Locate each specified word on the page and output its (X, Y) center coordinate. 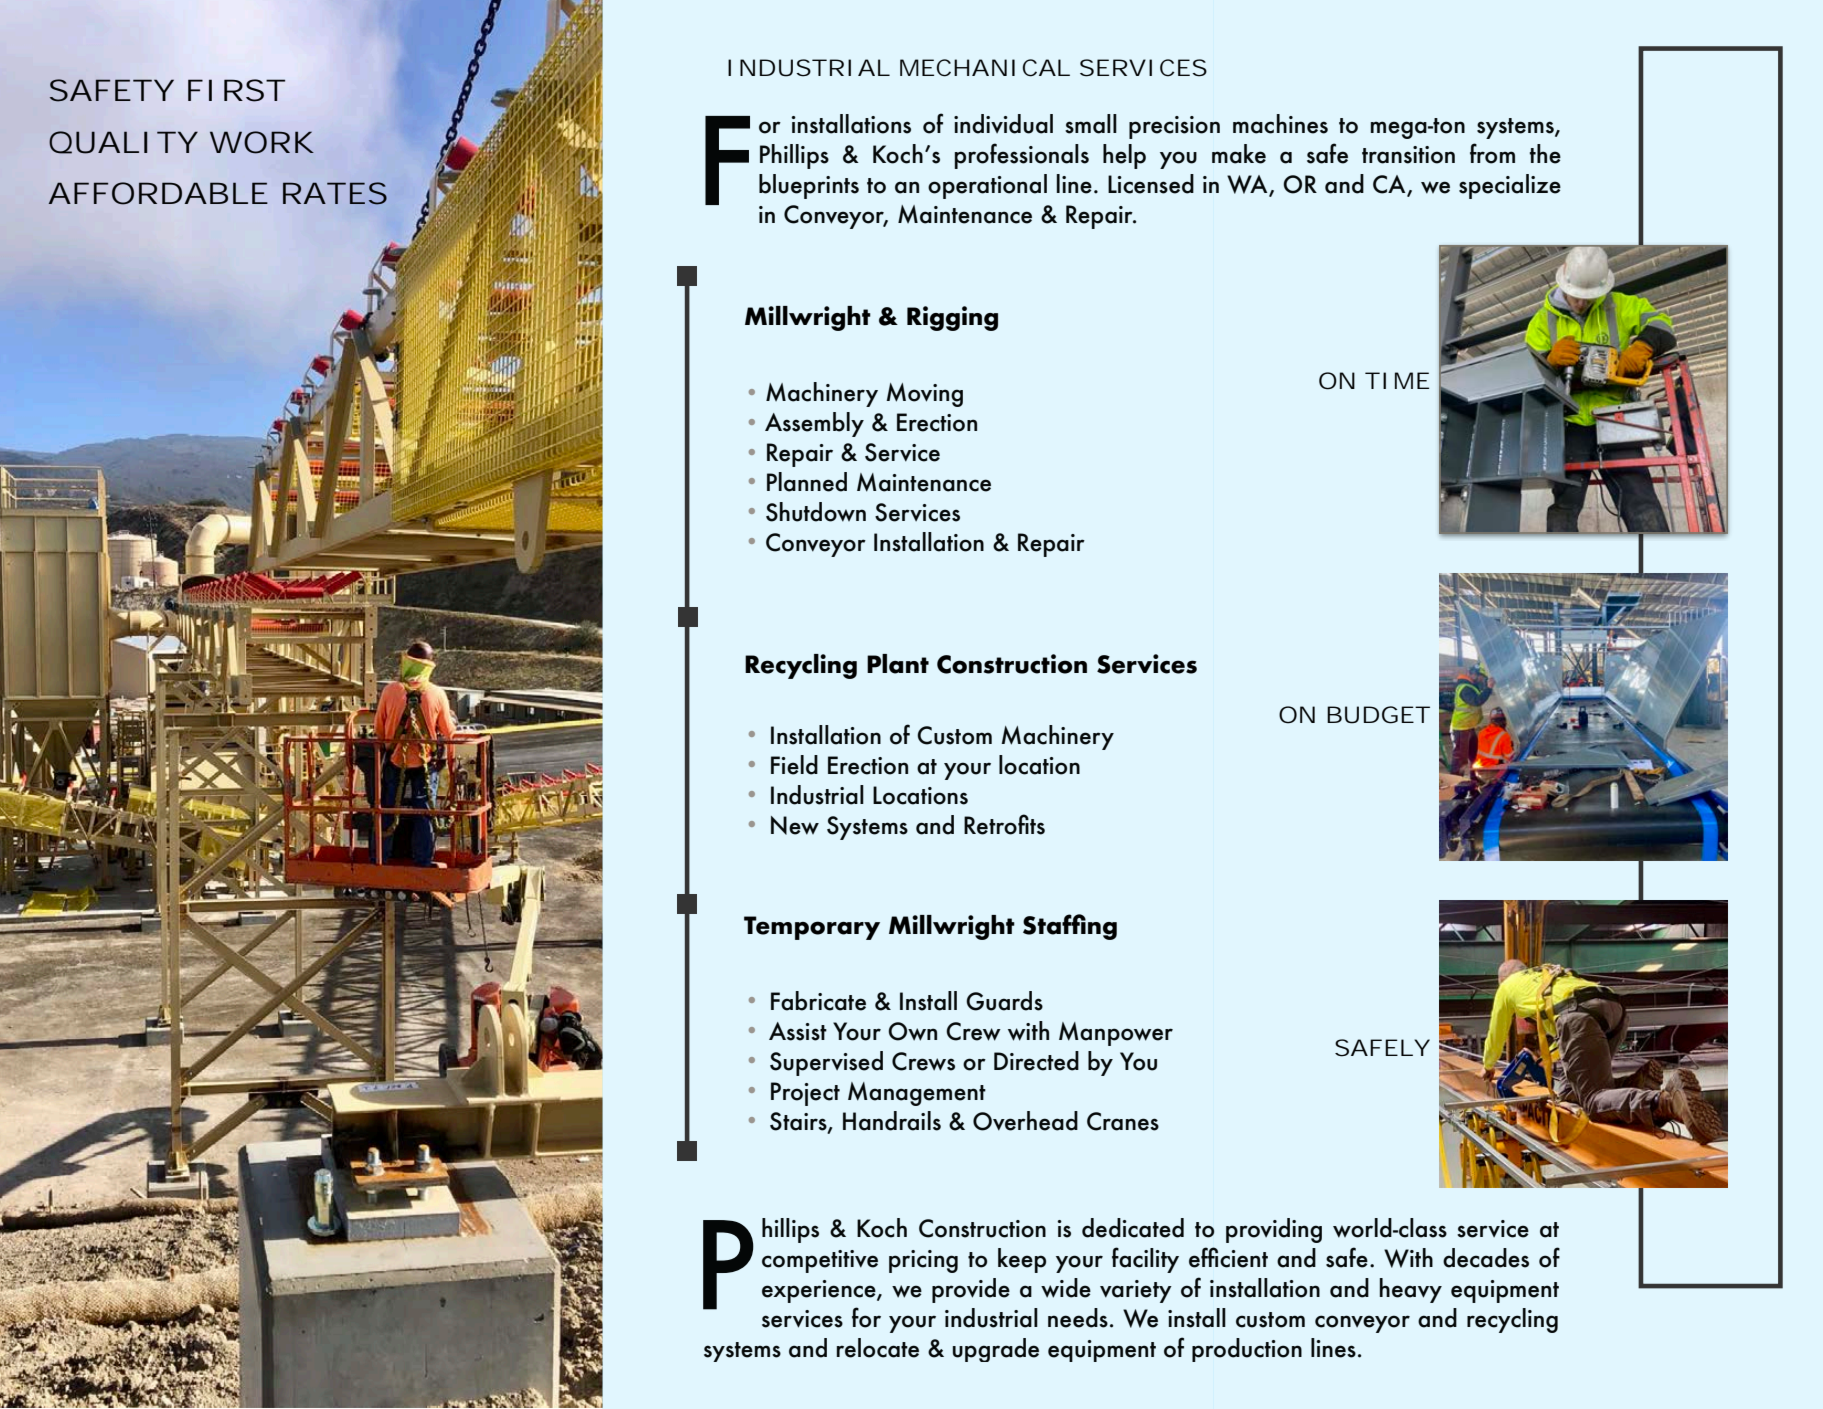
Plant (898, 664)
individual (1003, 124)
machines (1280, 124)
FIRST (236, 90)
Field (794, 765)
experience (820, 1291)
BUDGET (1378, 715)
